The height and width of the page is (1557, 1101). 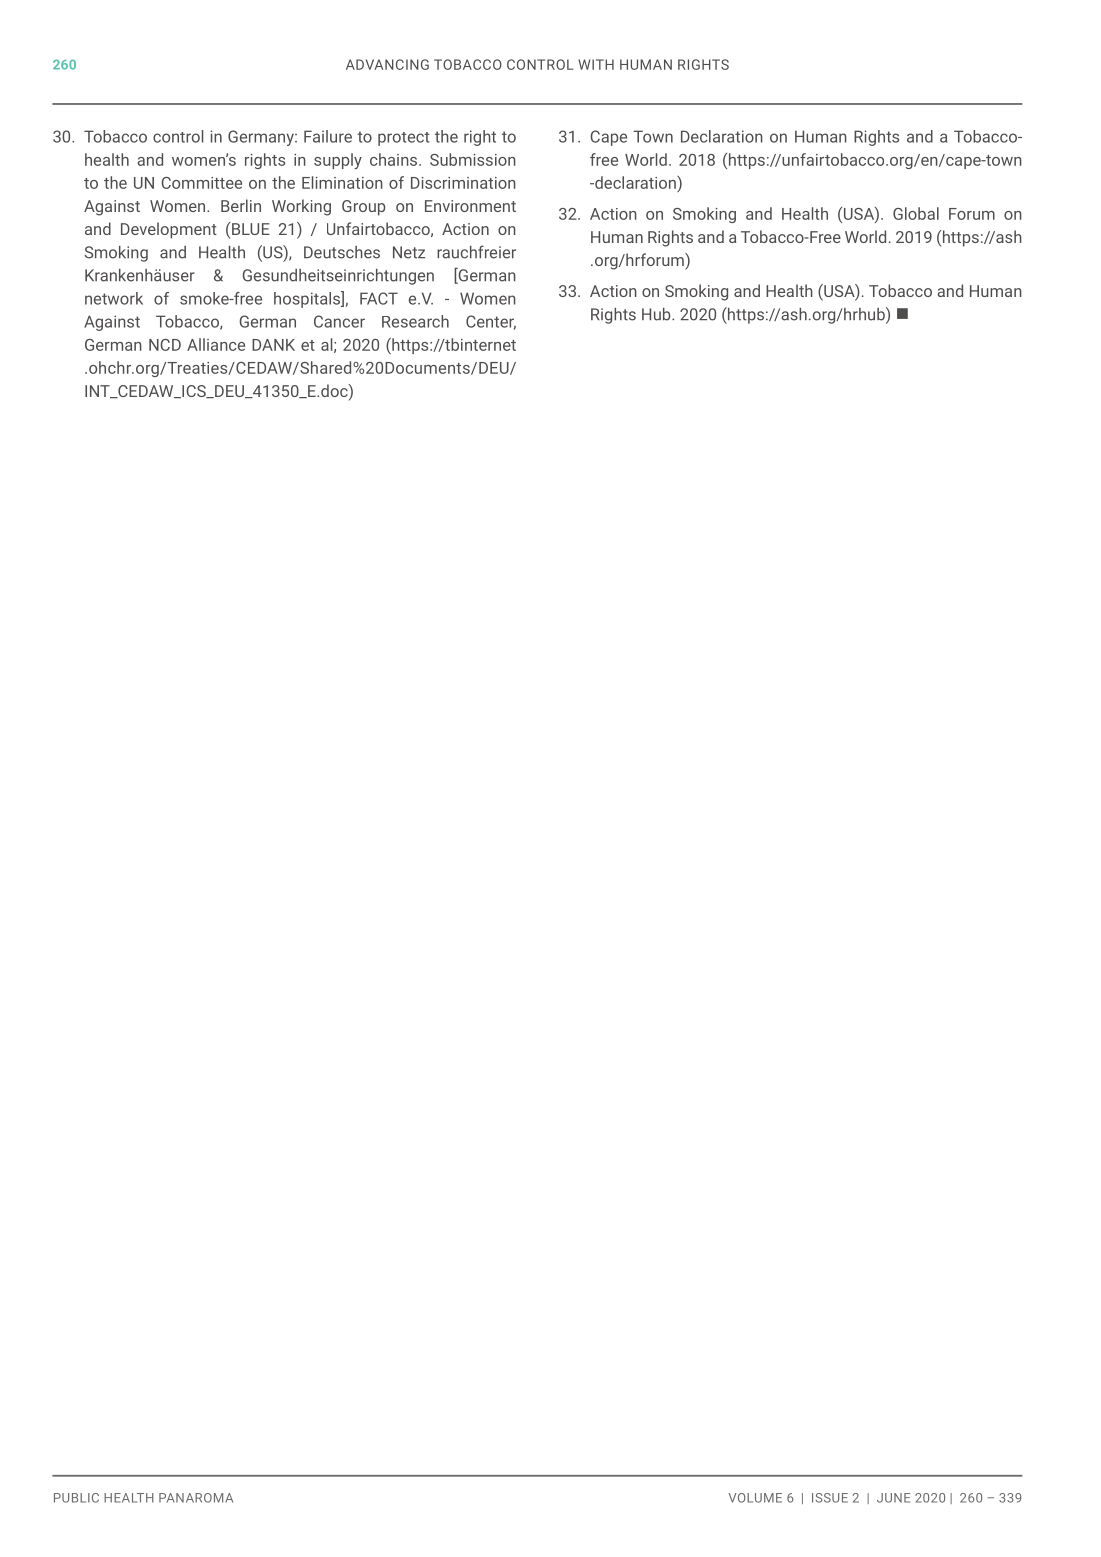 I want to click on VOLUME, so click(x=755, y=1498).
